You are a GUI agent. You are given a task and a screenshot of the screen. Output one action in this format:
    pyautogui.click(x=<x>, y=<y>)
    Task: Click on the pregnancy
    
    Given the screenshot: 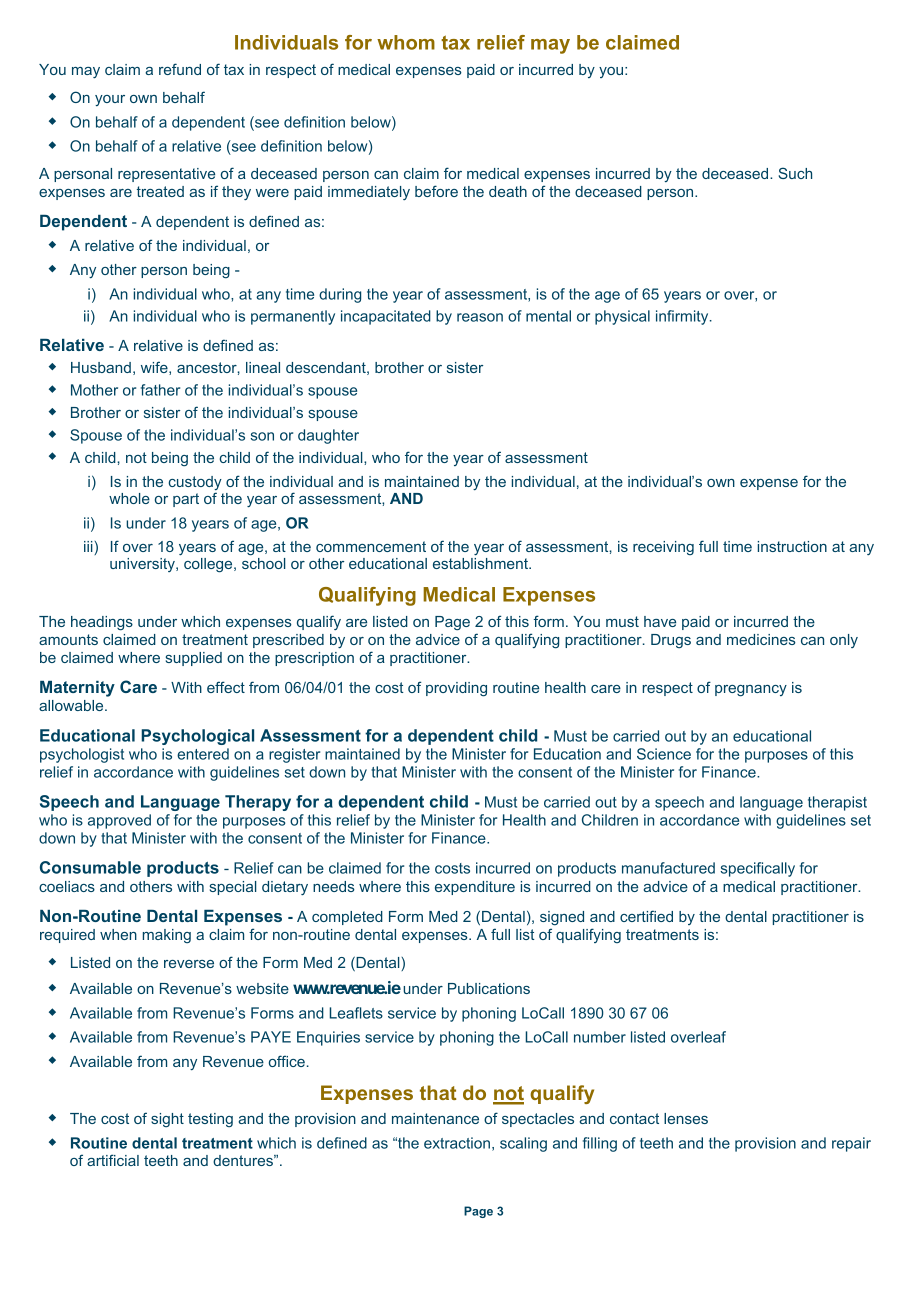 What is the action you would take?
    pyautogui.click(x=751, y=691)
